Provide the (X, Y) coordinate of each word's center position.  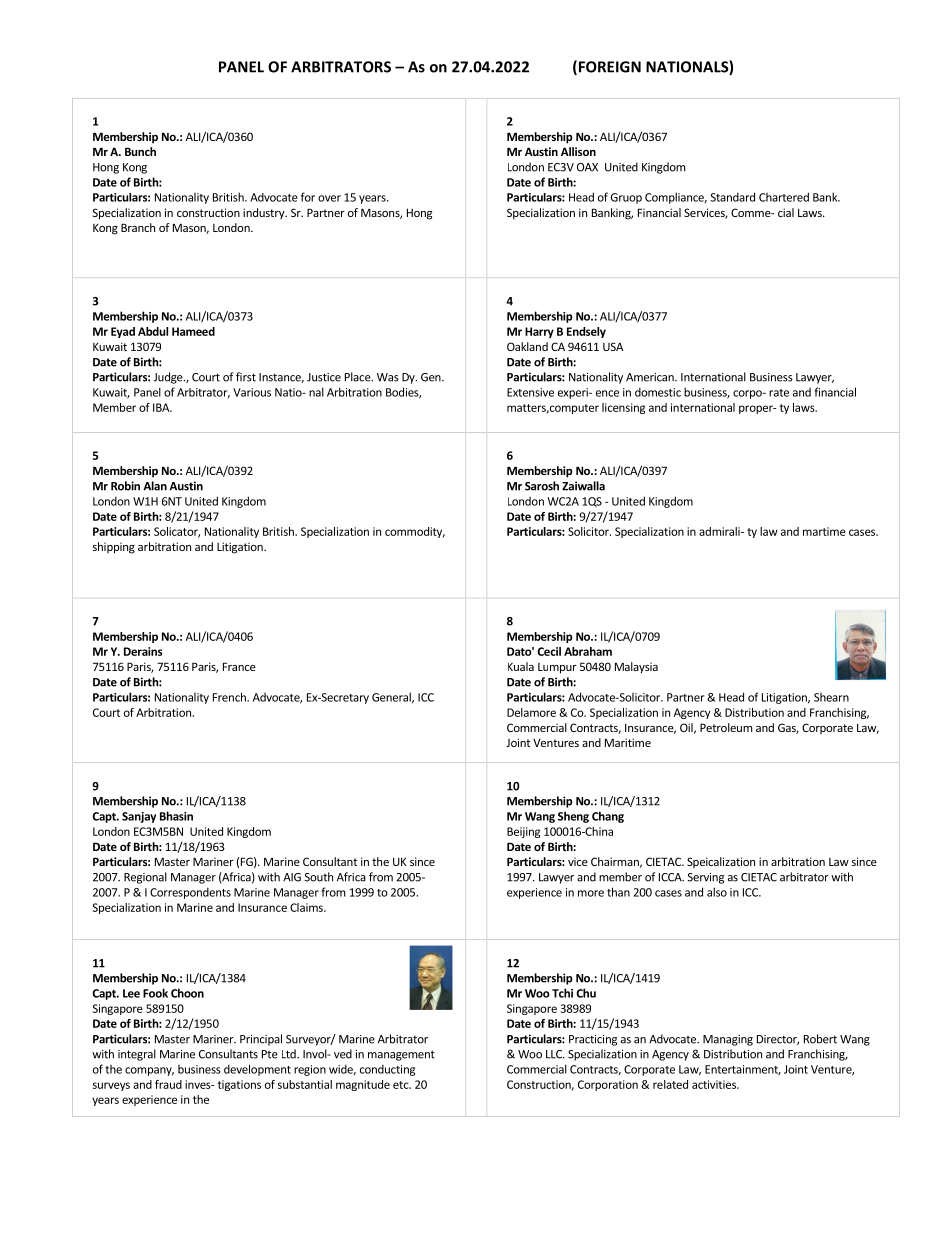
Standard (732, 197)
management (401, 1055)
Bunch (140, 151)
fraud (168, 1084)
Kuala (521, 666)
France (239, 666)
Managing (728, 1040)
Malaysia (636, 668)
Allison (578, 151)
